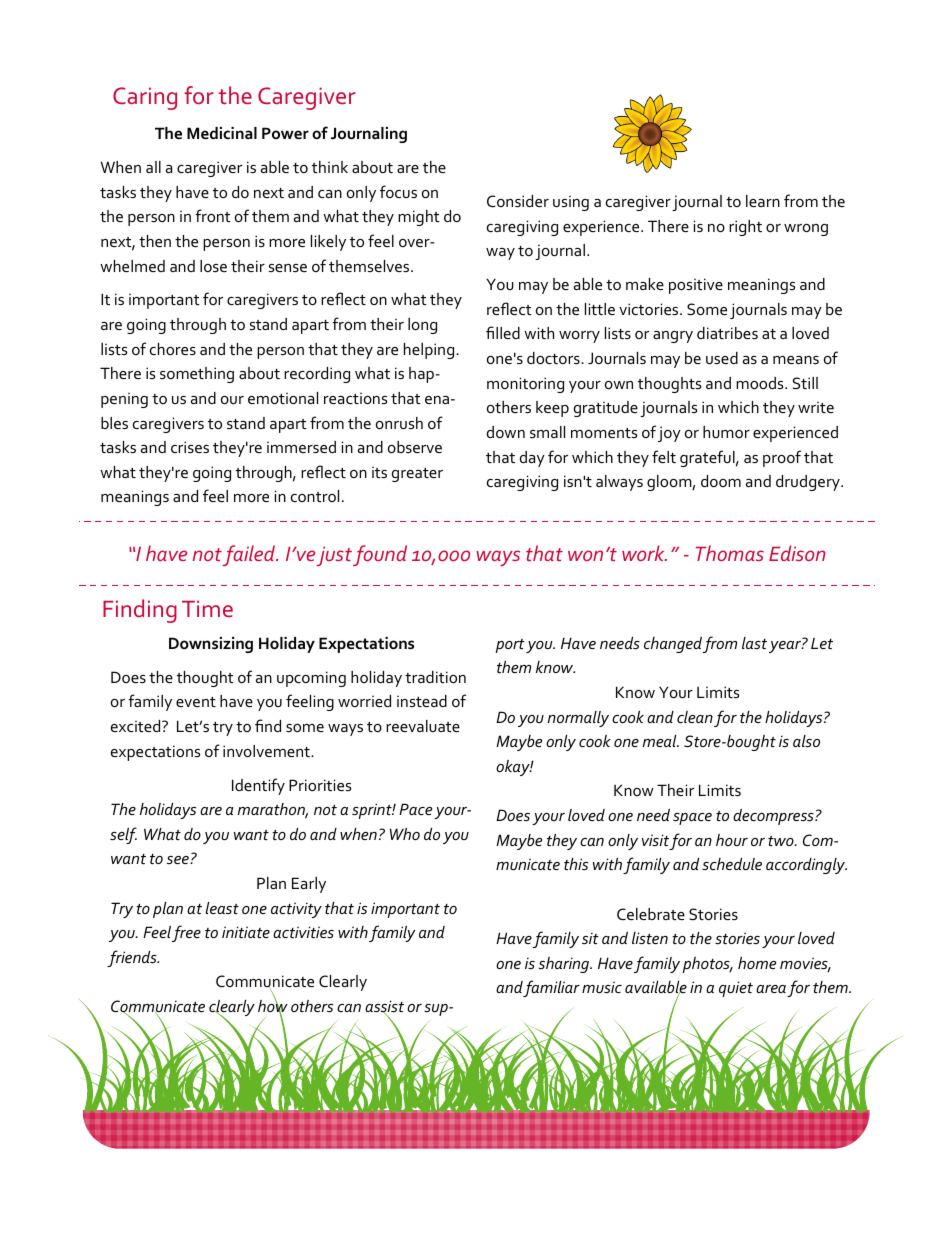 The height and width of the screenshot is (1233, 952). Describe the element at coordinates (273, 1006) in the screenshot. I see `how` at that location.
